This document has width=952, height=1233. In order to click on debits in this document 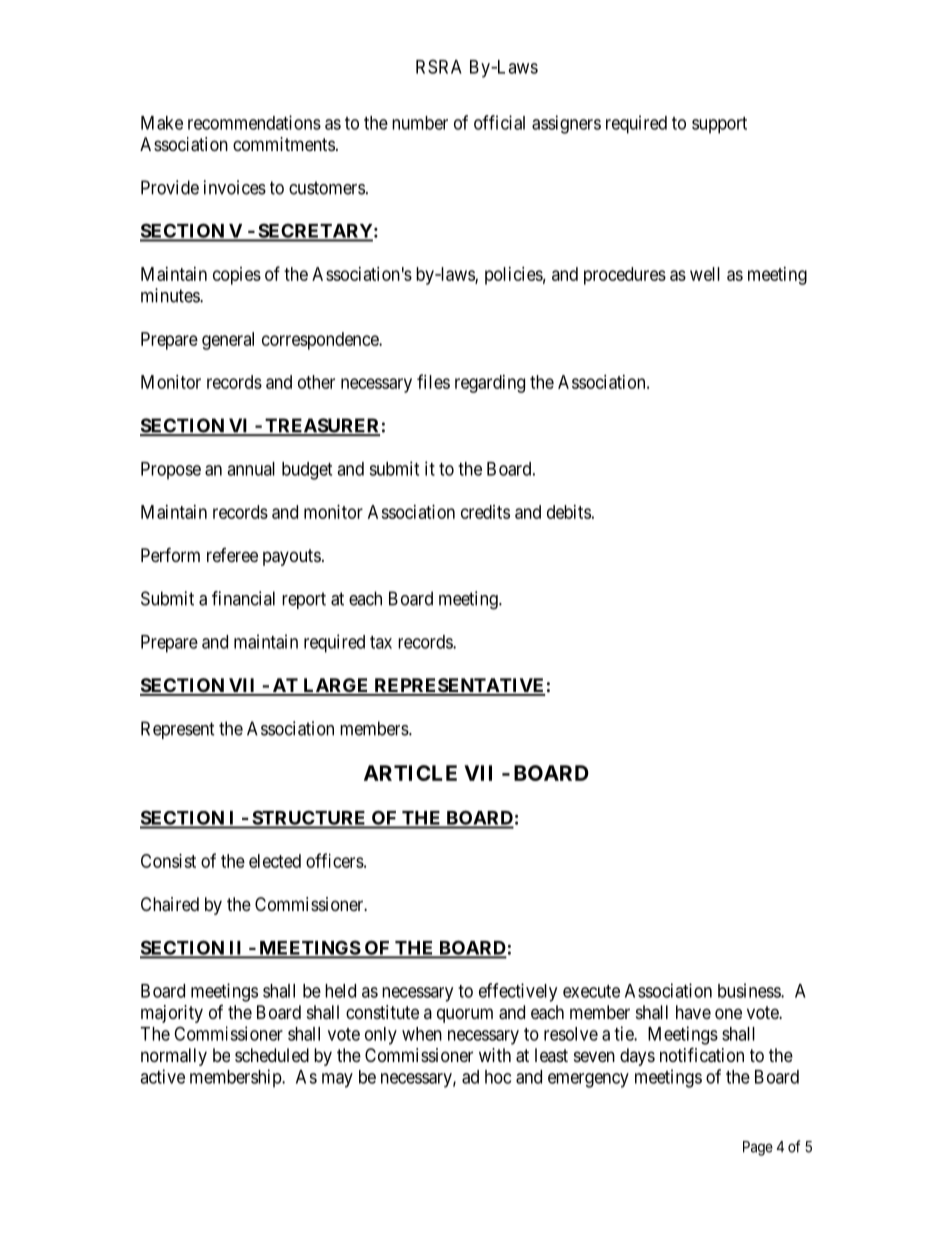, I will do `click(569, 512)`.
